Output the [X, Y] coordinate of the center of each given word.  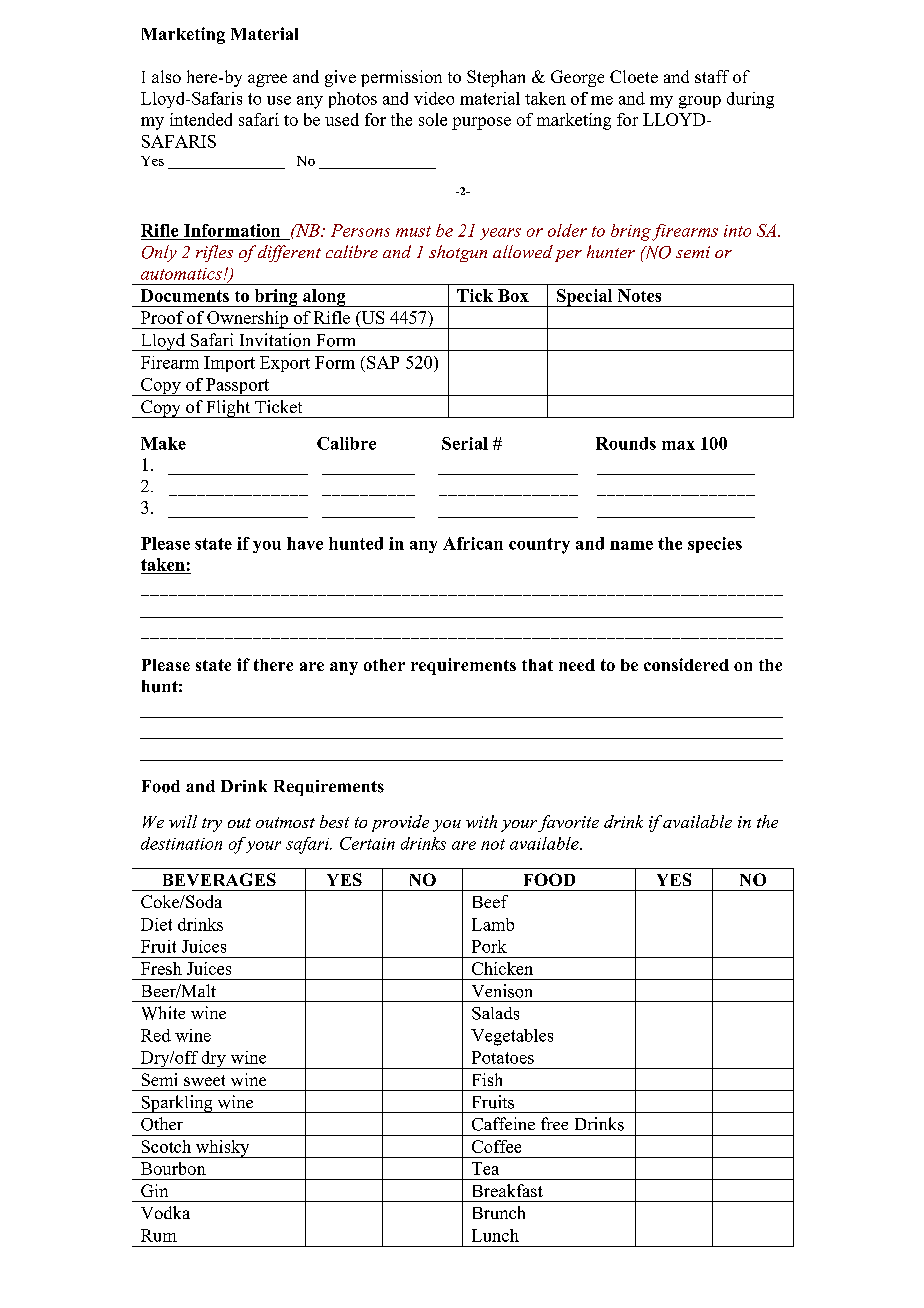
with [481, 821]
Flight [228, 409]
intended [201, 119]
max [678, 445]
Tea [485, 1168]
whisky [222, 1149]
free [554, 1123]
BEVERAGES [219, 879]
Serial [465, 443]
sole [433, 119]
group [700, 102]
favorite [568, 823]
